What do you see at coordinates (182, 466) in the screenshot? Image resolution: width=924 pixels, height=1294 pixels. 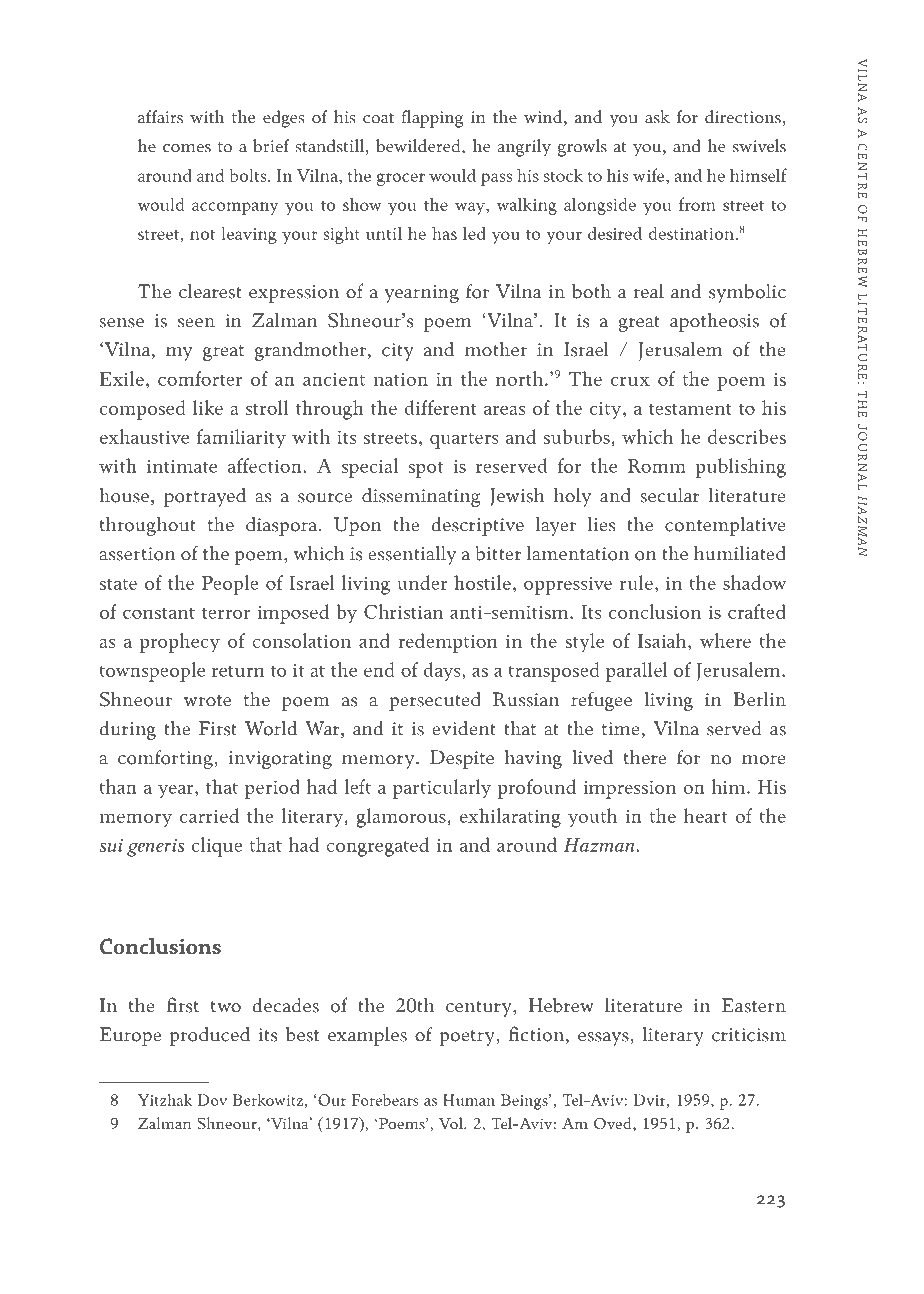 I see `intimate` at bounding box center [182, 466].
